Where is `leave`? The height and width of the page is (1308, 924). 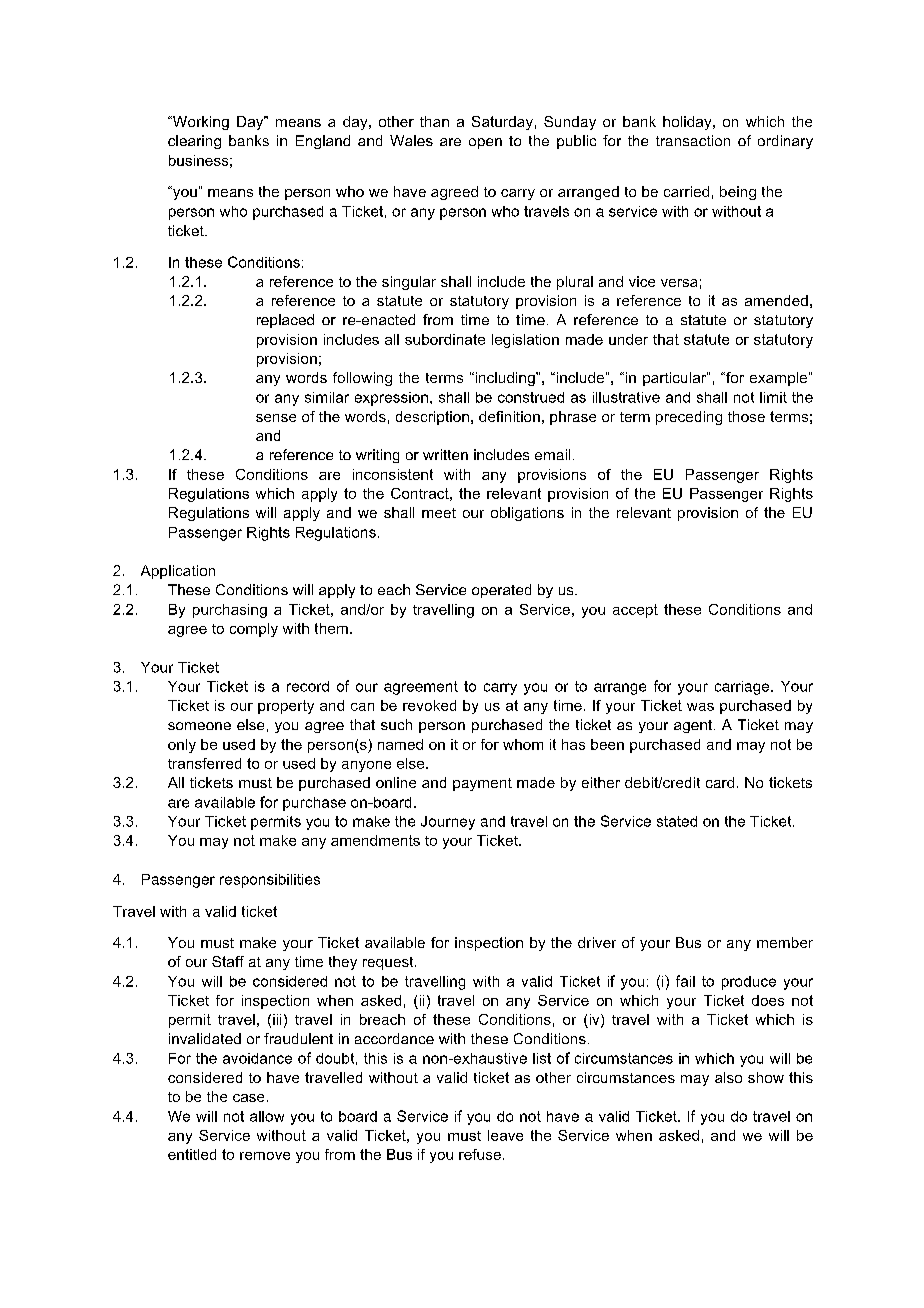 leave is located at coordinates (505, 1135).
